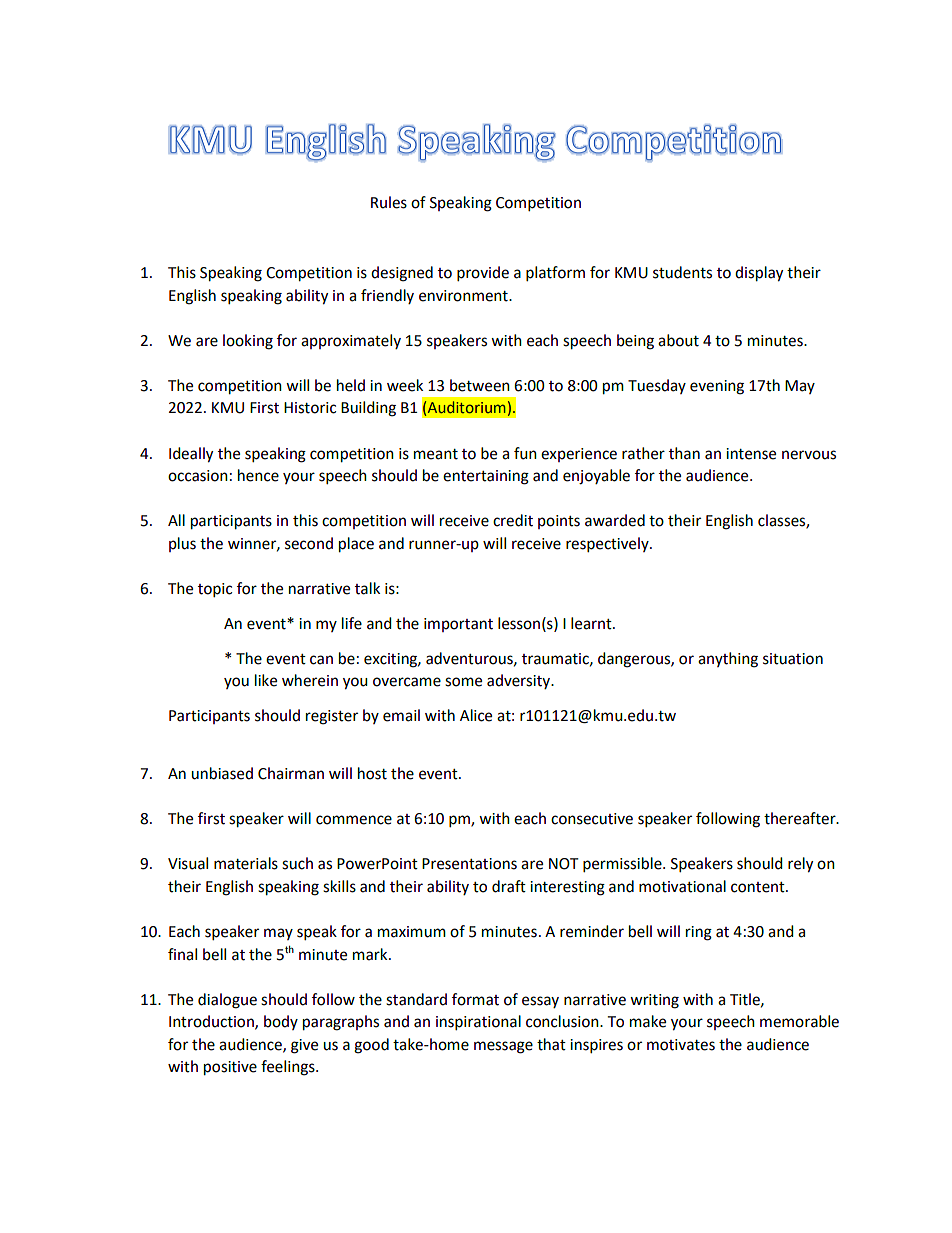 This document has height=1233, width=952. I want to click on message, so click(503, 1047).
